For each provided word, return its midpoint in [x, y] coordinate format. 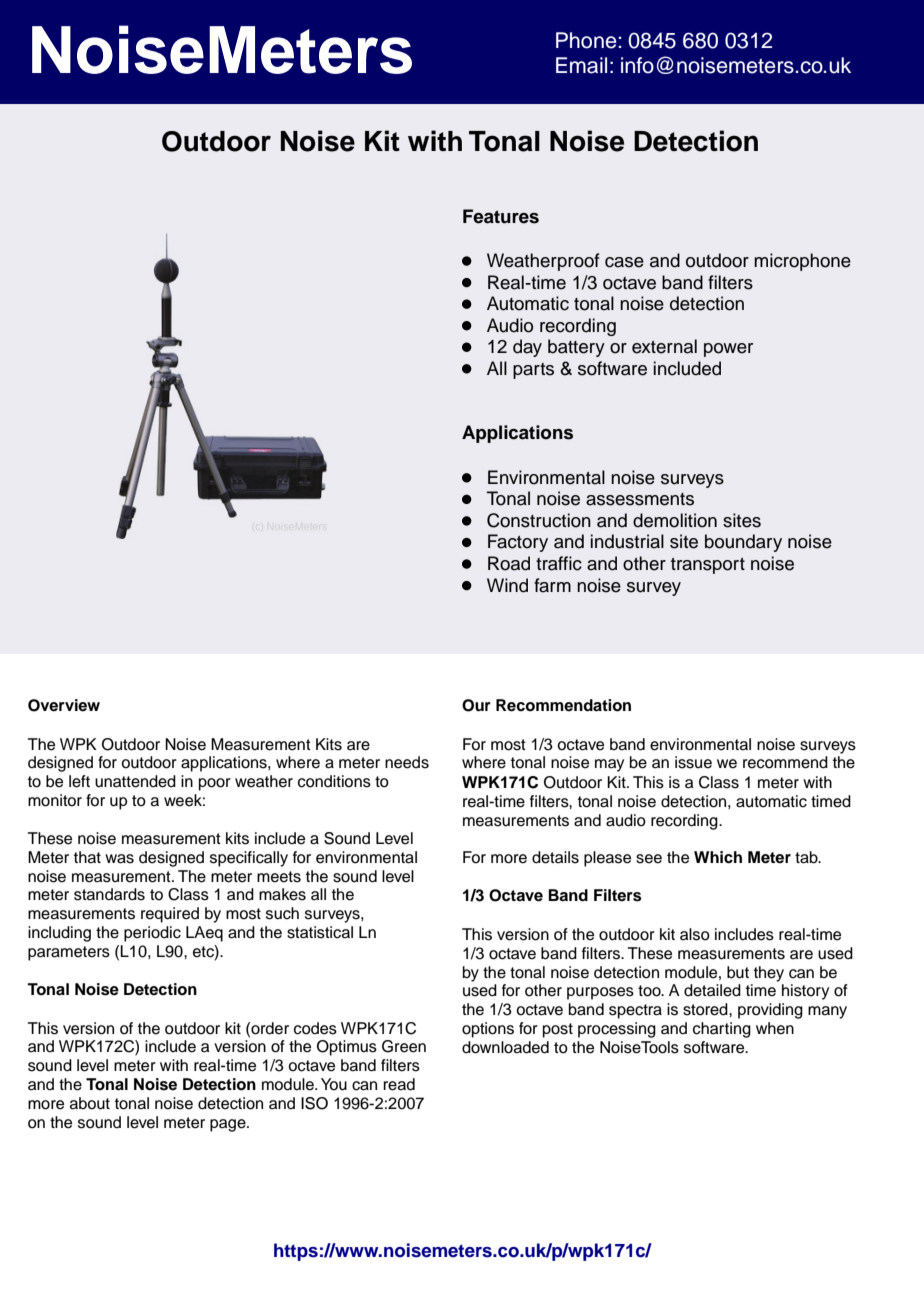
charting [722, 1030]
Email [581, 65]
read [399, 1084]
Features [501, 216]
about [90, 1103]
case [624, 262]
